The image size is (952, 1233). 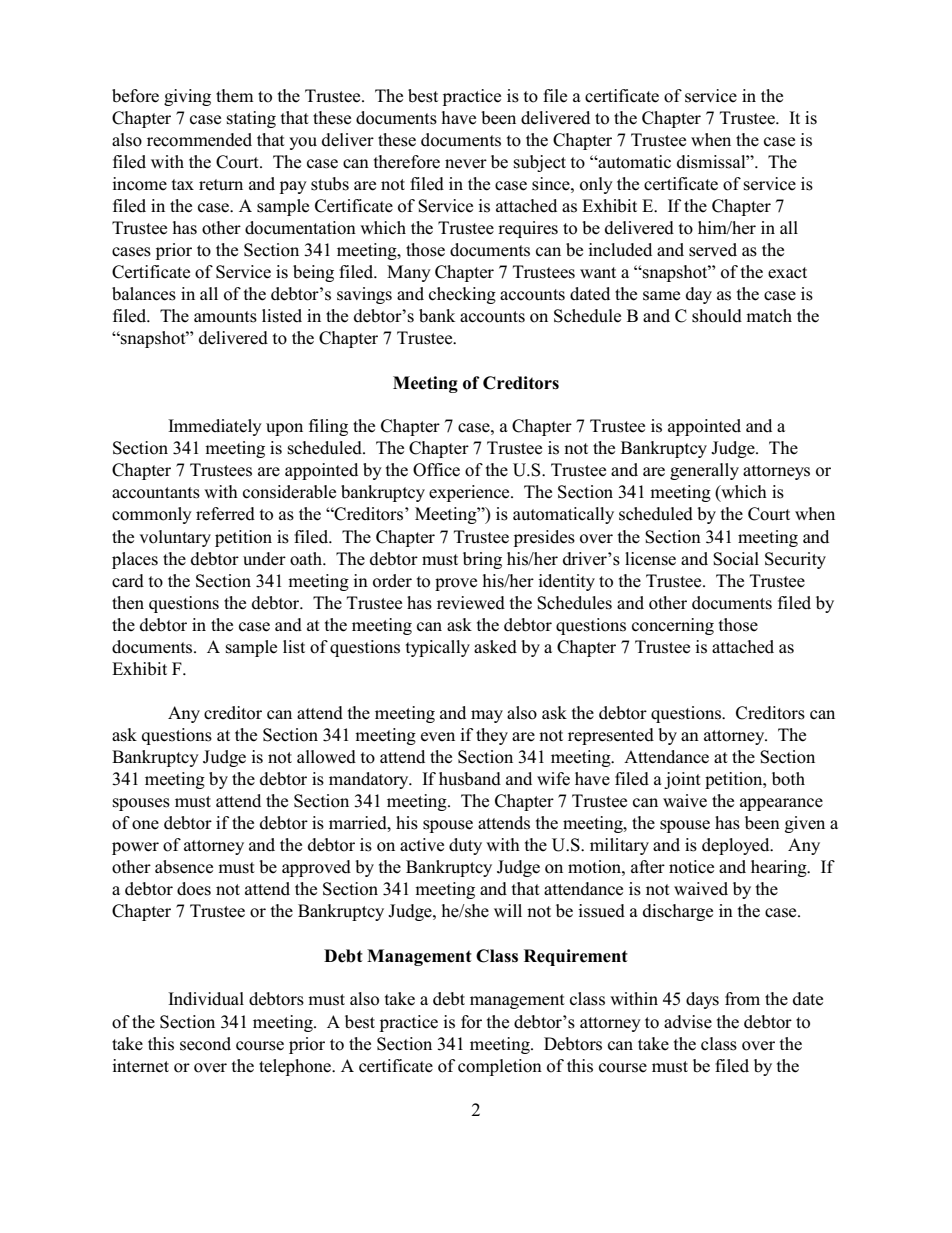 I want to click on Immediately, so click(x=215, y=427).
